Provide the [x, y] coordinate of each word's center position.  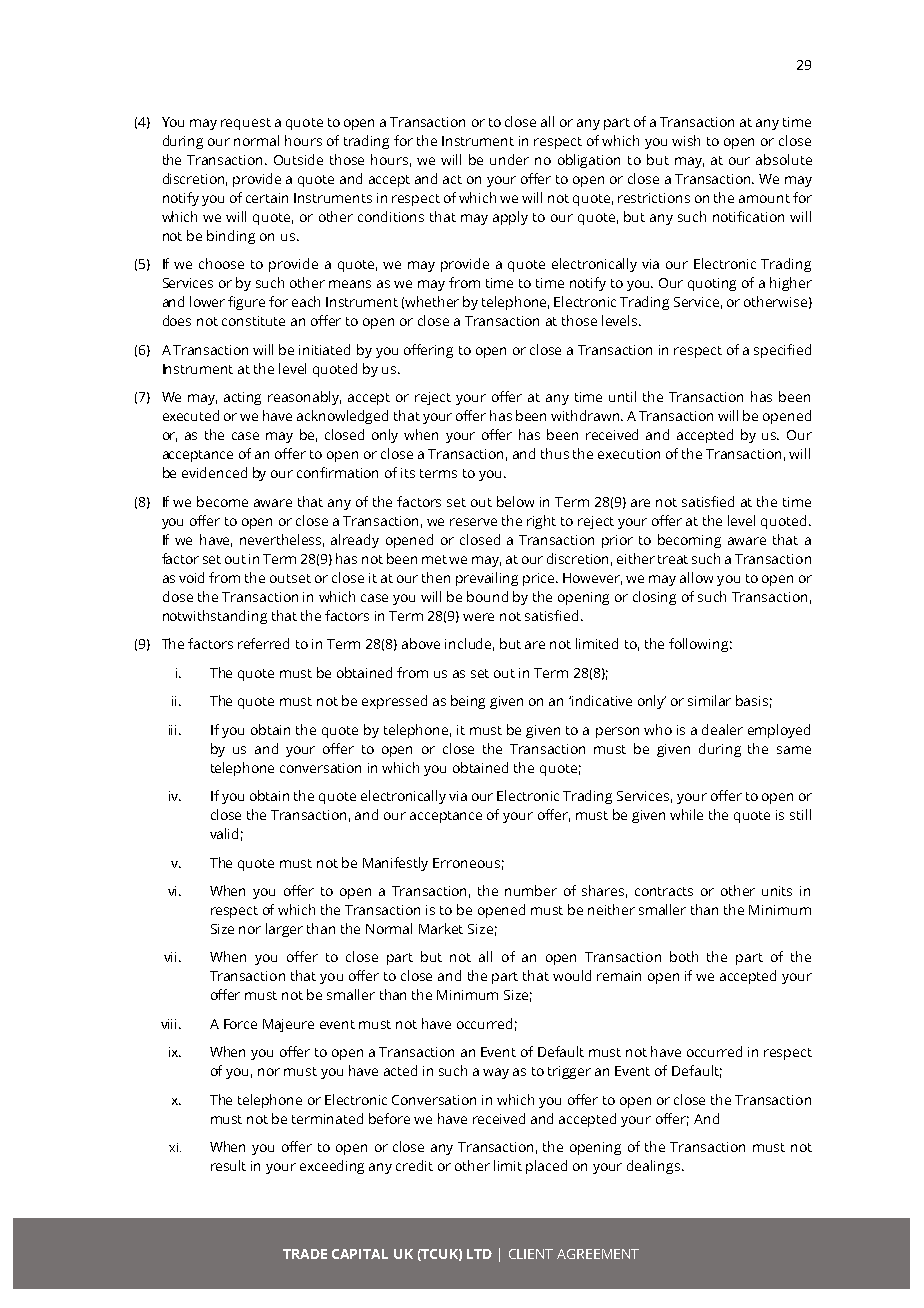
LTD [479, 1254]
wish [686, 140]
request [246, 124]
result [228, 1165]
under [509, 159]
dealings [655, 1167]
